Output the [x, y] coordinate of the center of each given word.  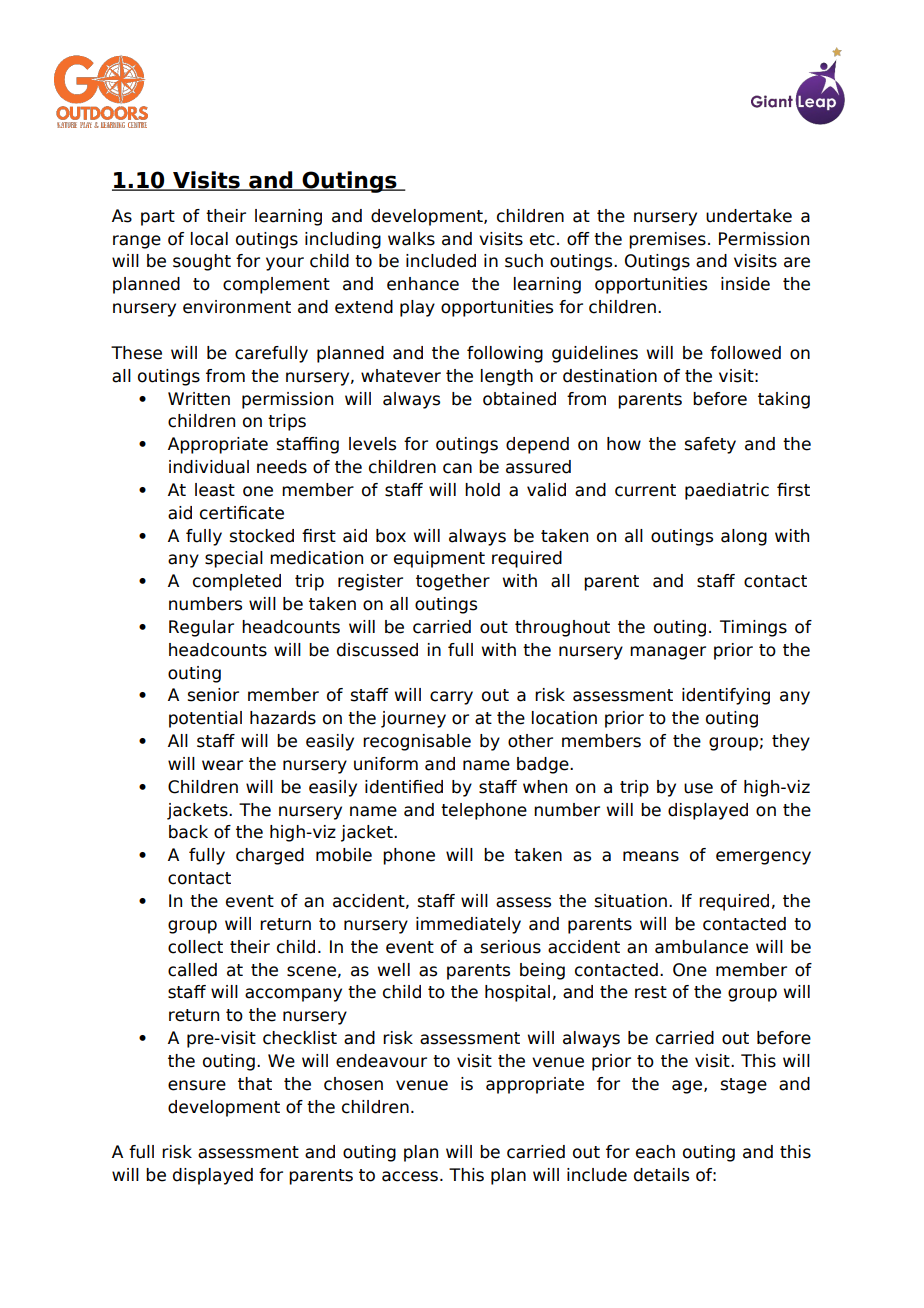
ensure [197, 1085]
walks [411, 239]
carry [451, 698]
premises [667, 240]
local [209, 239]
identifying [726, 696]
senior [213, 695]
